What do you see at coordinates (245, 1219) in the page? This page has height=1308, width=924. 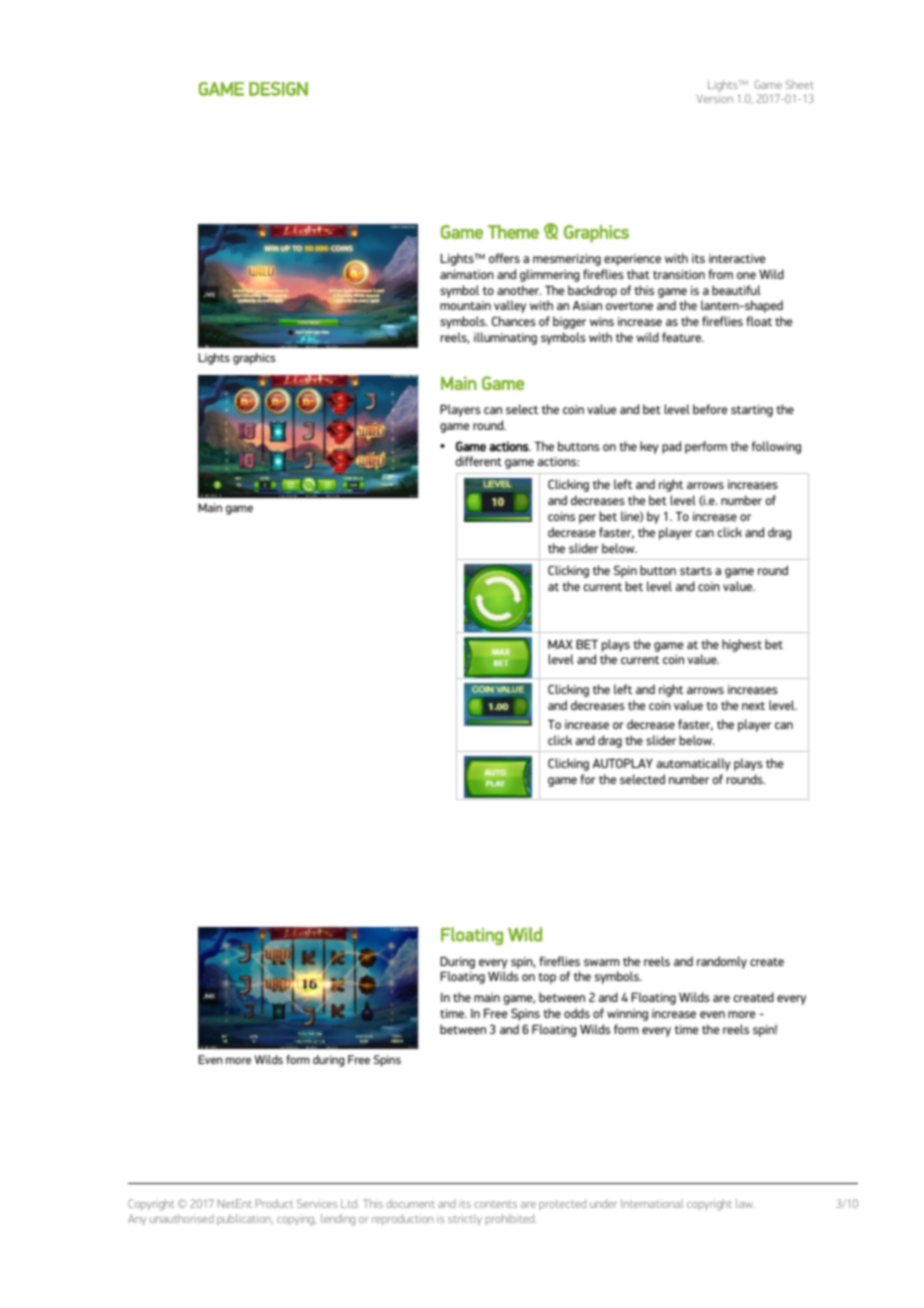 I see `publication` at bounding box center [245, 1219].
